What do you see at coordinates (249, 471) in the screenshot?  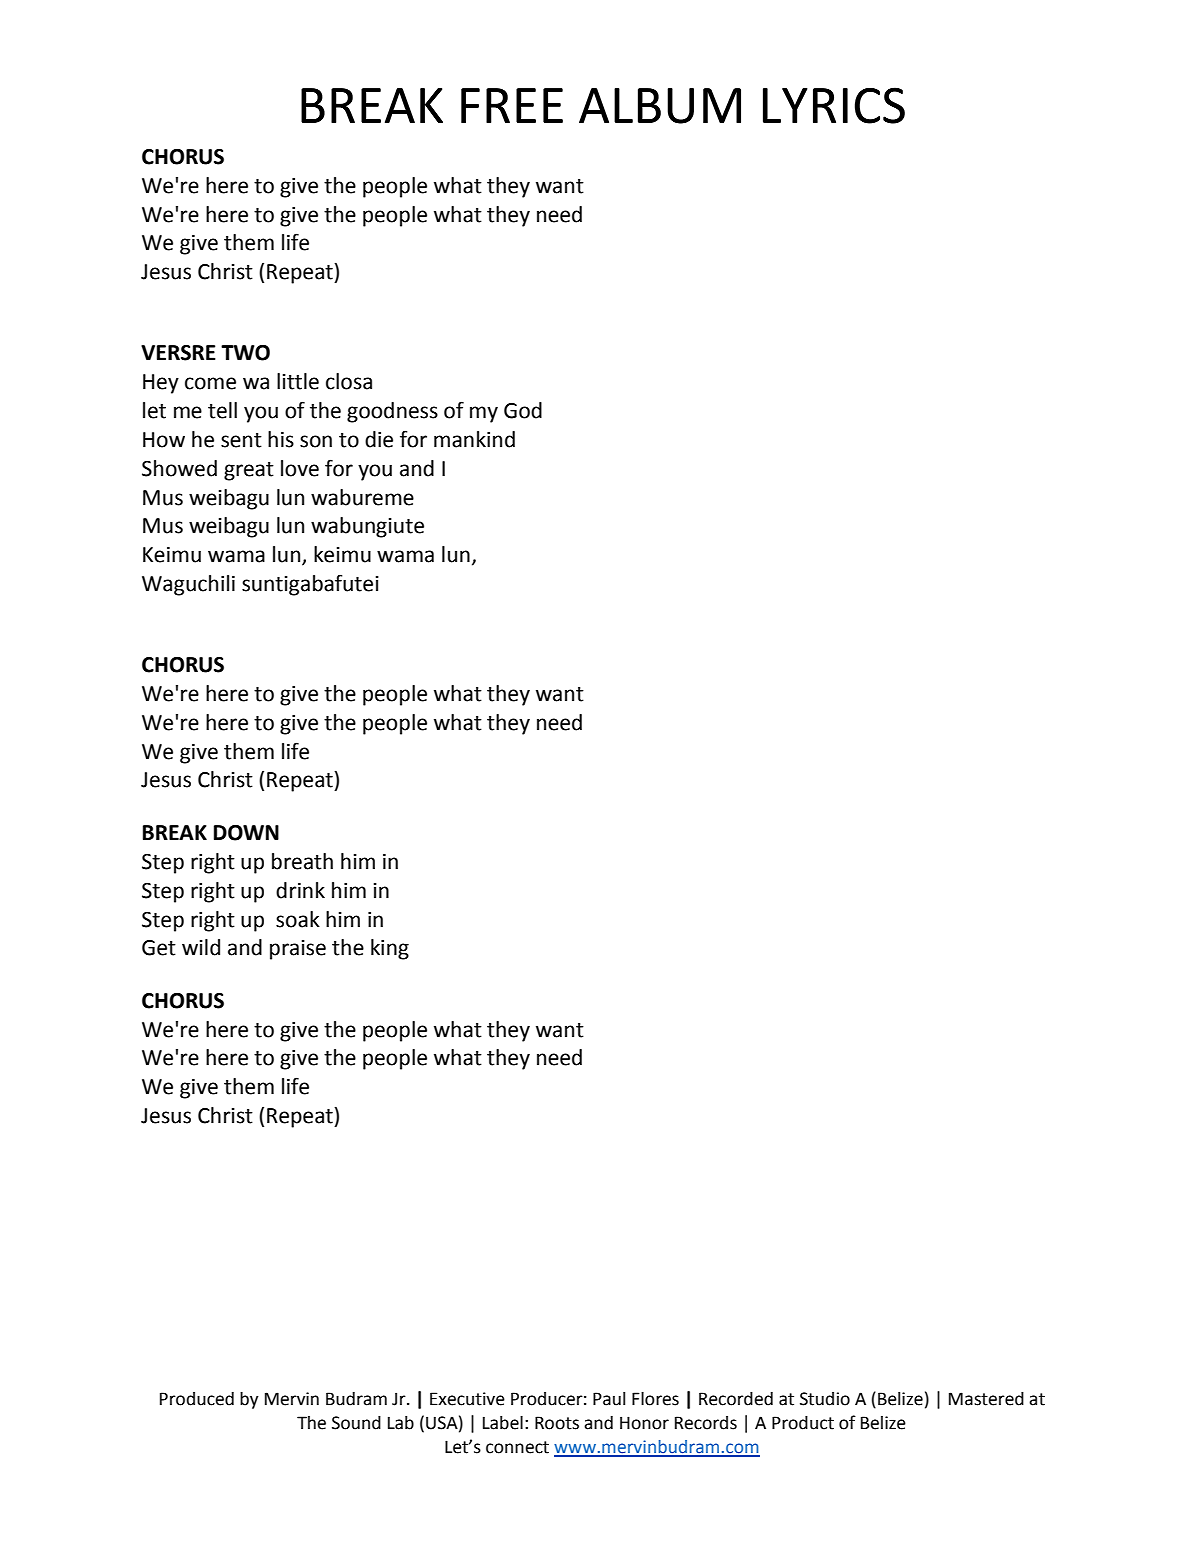 I see `great` at bounding box center [249, 471].
